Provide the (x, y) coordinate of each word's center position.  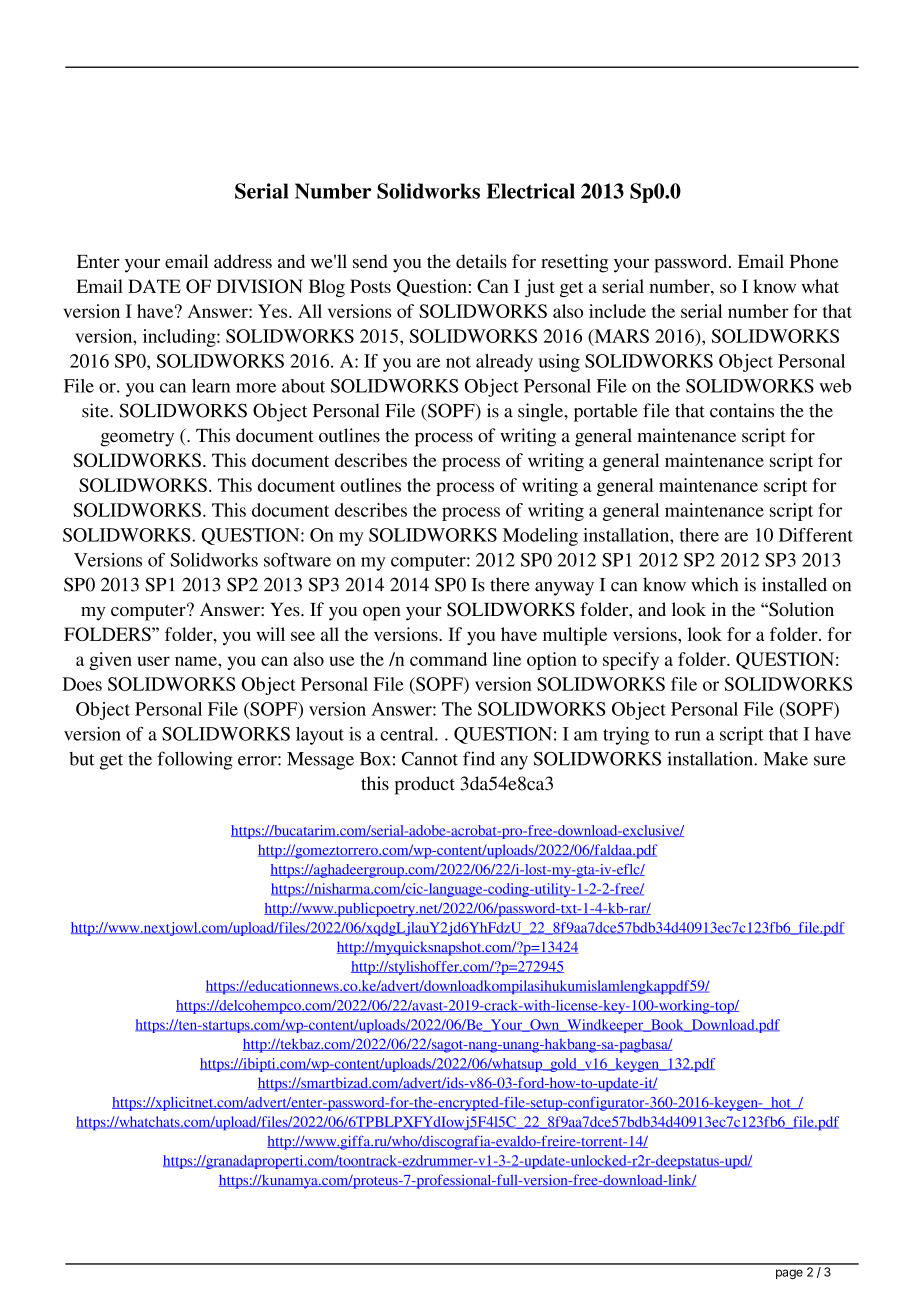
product (425, 785)
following (195, 760)
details (481, 261)
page (789, 1274)
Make (785, 759)
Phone (814, 261)
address (243, 261)
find (479, 758)
